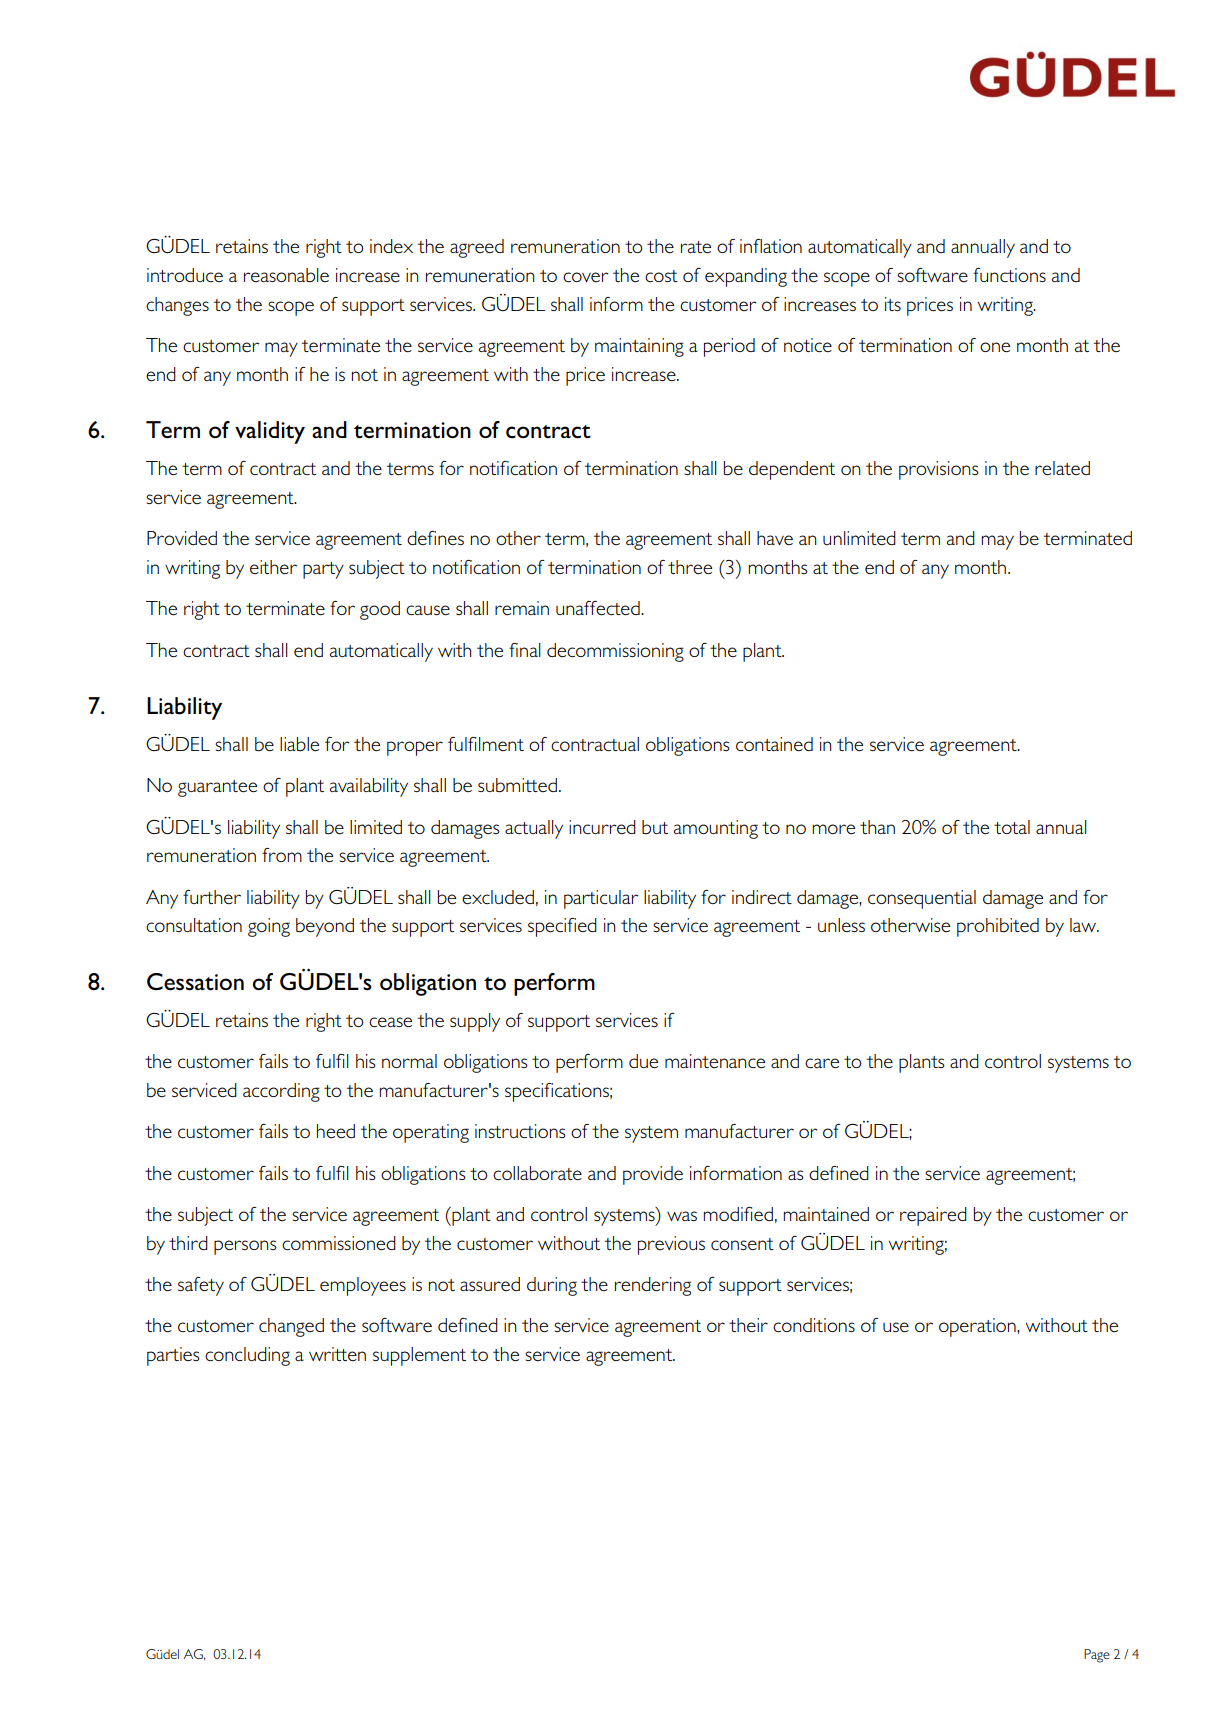  Describe the element at coordinates (748, 1325) in the document. I see `their` at that location.
